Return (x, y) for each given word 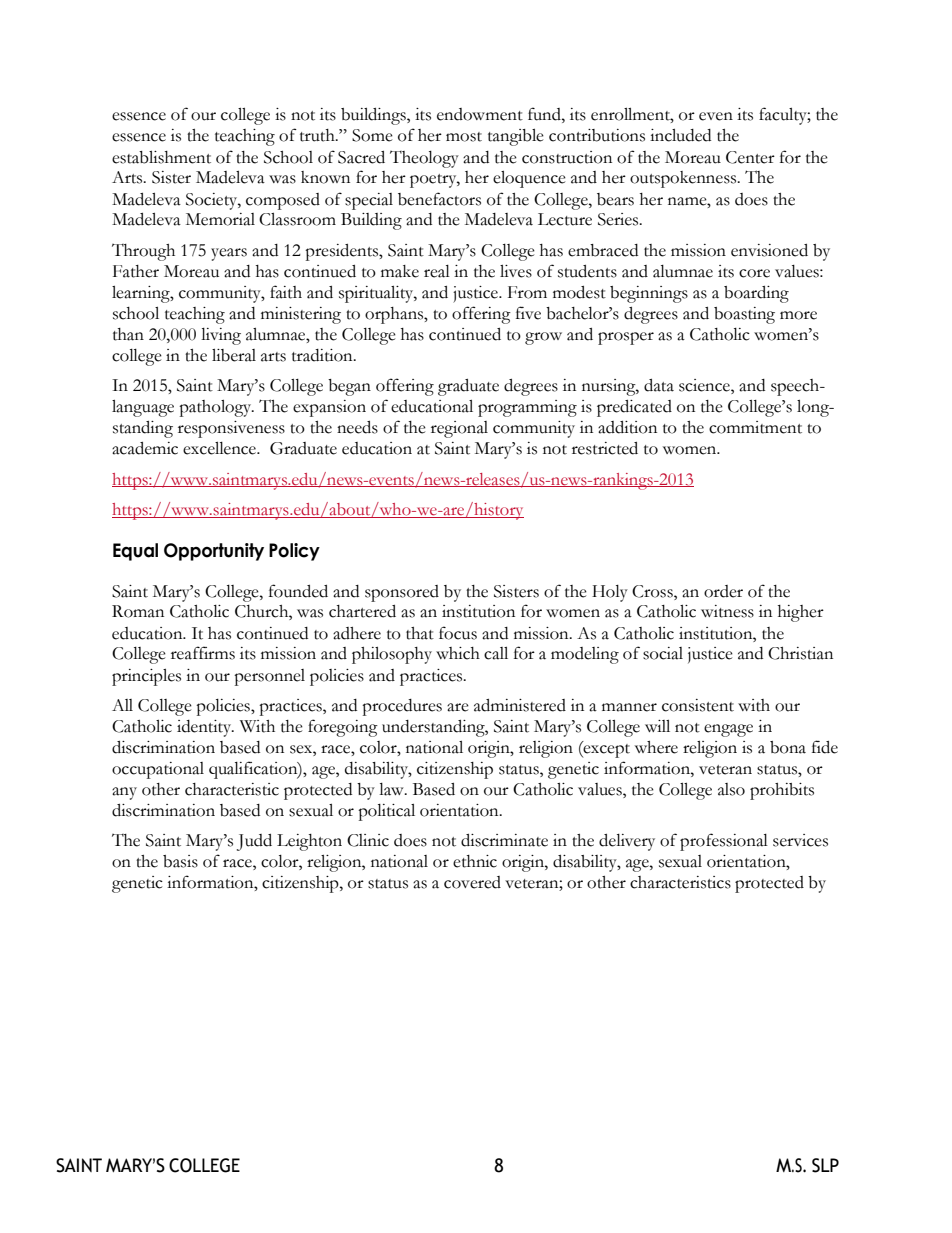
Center (750, 157)
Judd (254, 842)
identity (205, 728)
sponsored (402, 593)
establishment (161, 157)
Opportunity (214, 552)
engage (728, 730)
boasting (744, 315)
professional (724, 842)
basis (180, 861)
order (723, 591)
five (528, 313)
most (464, 137)
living (221, 336)
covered (472, 882)
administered (520, 705)
